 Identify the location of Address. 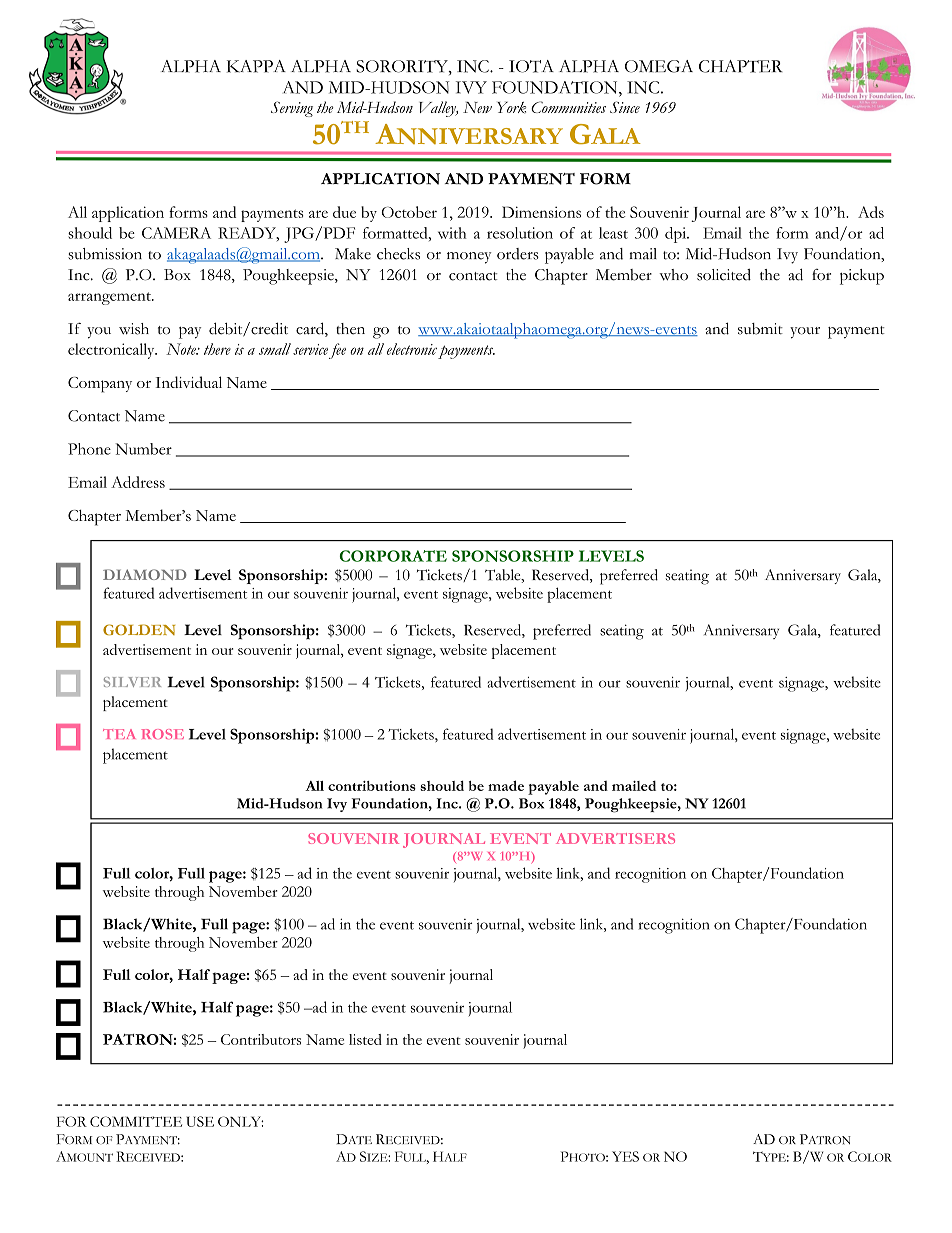
(138, 482).
